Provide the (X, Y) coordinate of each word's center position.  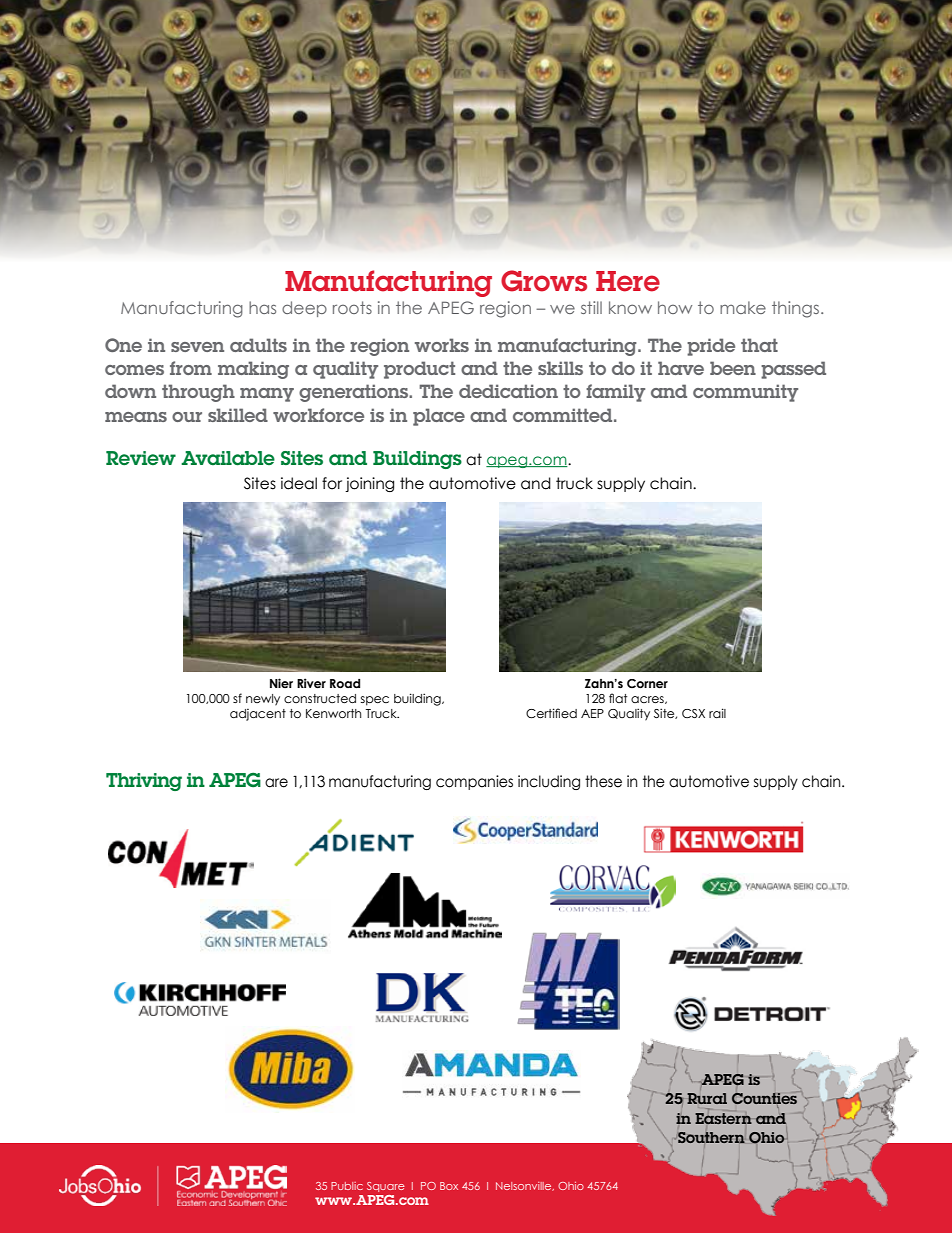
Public (347, 1186)
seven (197, 347)
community (745, 393)
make (743, 307)
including (549, 782)
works (442, 345)
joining (369, 484)
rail (717, 713)
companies (474, 782)
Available (228, 458)
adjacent (258, 715)
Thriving (144, 782)
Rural (707, 1098)
